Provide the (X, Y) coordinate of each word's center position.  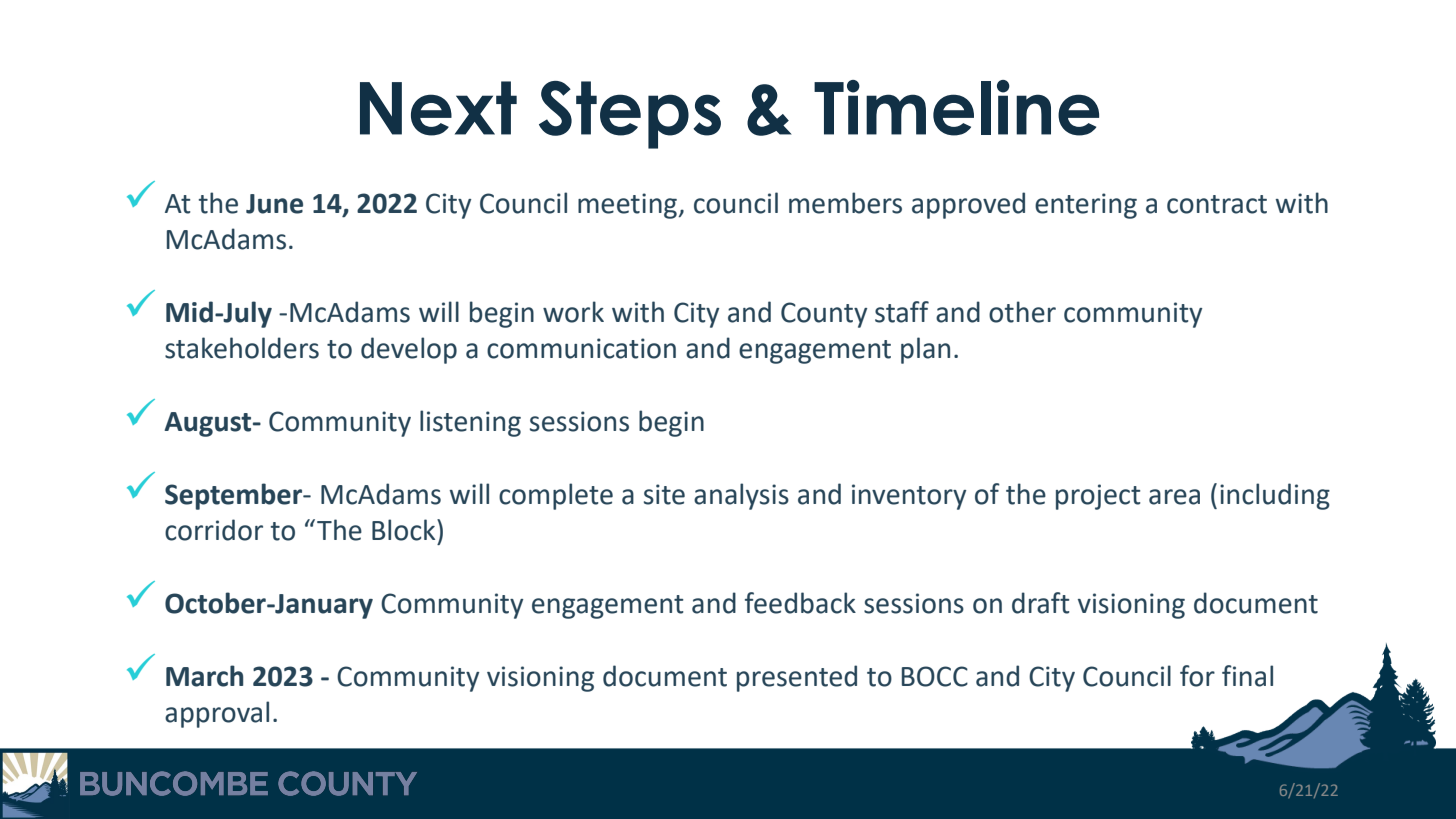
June (274, 204)
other (1022, 312)
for (1197, 676)
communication (581, 348)
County (824, 315)
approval (217, 714)
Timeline (956, 108)
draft (1041, 603)
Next (438, 108)
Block (405, 530)
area (1174, 497)
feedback (800, 603)
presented (797, 678)
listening (470, 423)
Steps (630, 115)
